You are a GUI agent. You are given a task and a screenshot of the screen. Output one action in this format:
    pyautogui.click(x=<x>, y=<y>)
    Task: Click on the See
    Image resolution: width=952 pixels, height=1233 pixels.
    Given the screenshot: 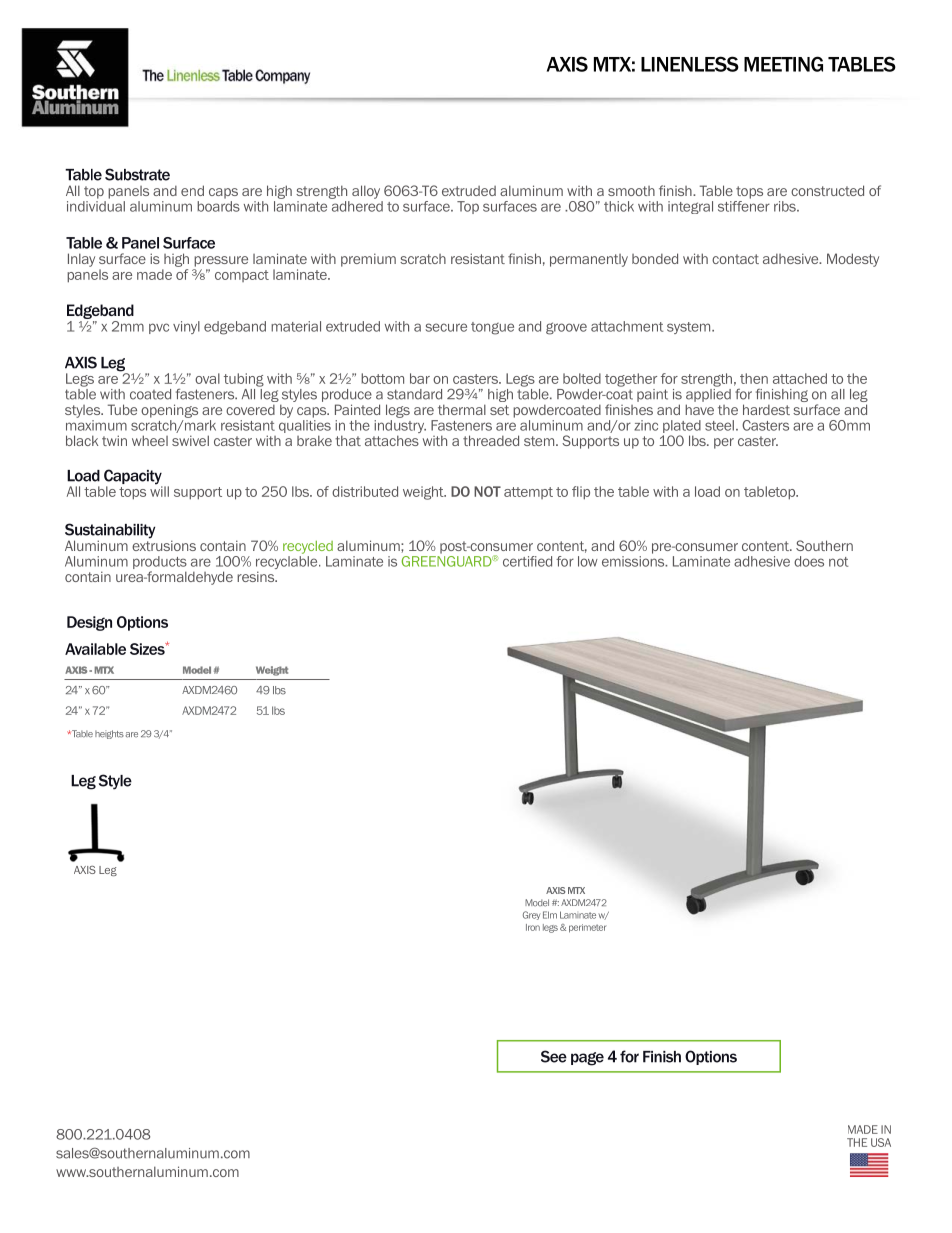 What is the action you would take?
    pyautogui.click(x=554, y=1056)
